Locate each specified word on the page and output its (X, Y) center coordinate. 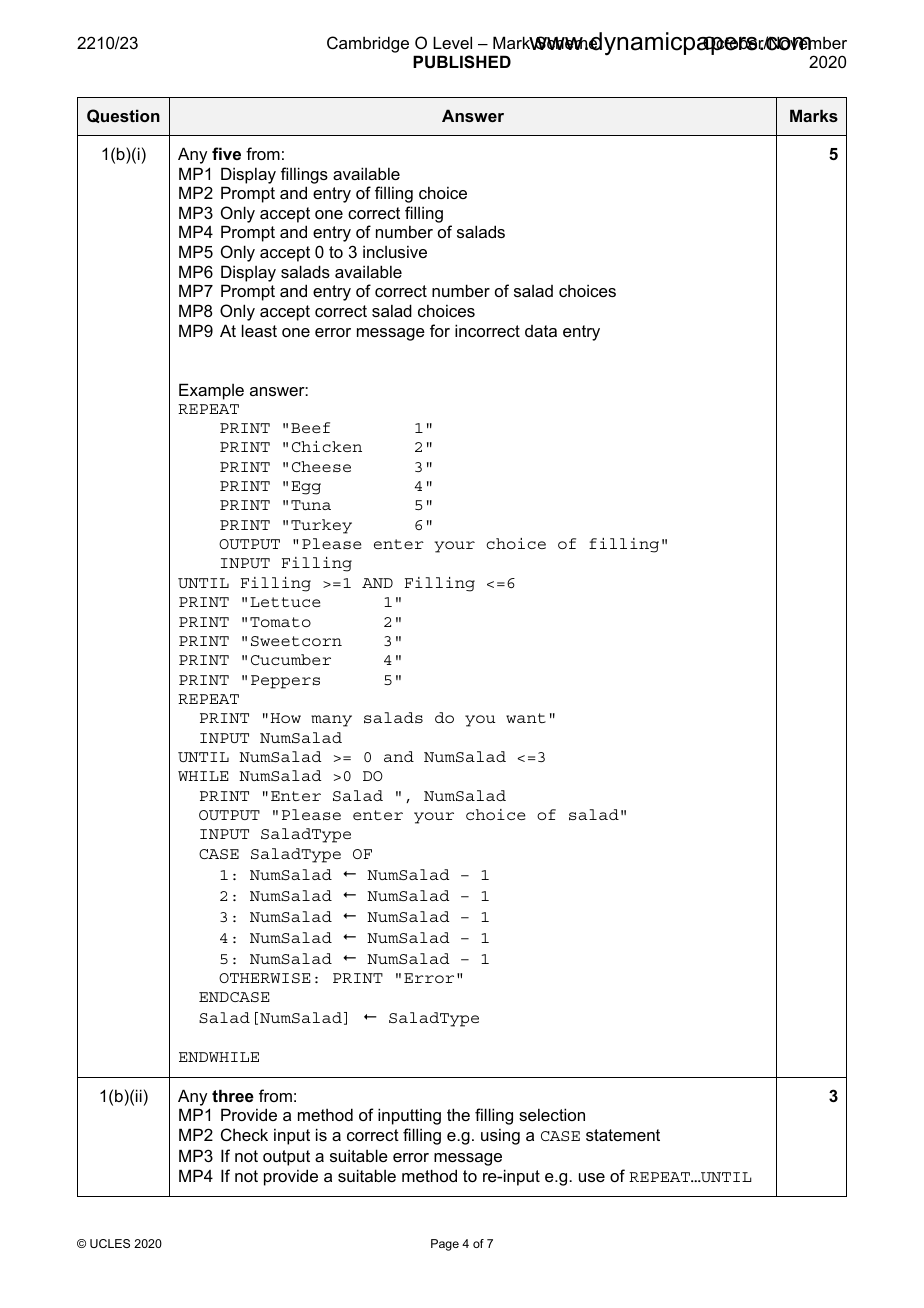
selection (552, 1114)
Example (211, 391)
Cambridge (368, 44)
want (526, 718)
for (440, 330)
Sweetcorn (296, 641)
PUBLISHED (462, 62)
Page (445, 1245)
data (541, 331)
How (285, 718)
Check (244, 1134)
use (592, 1177)
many (331, 721)
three (233, 1095)
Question (123, 116)
